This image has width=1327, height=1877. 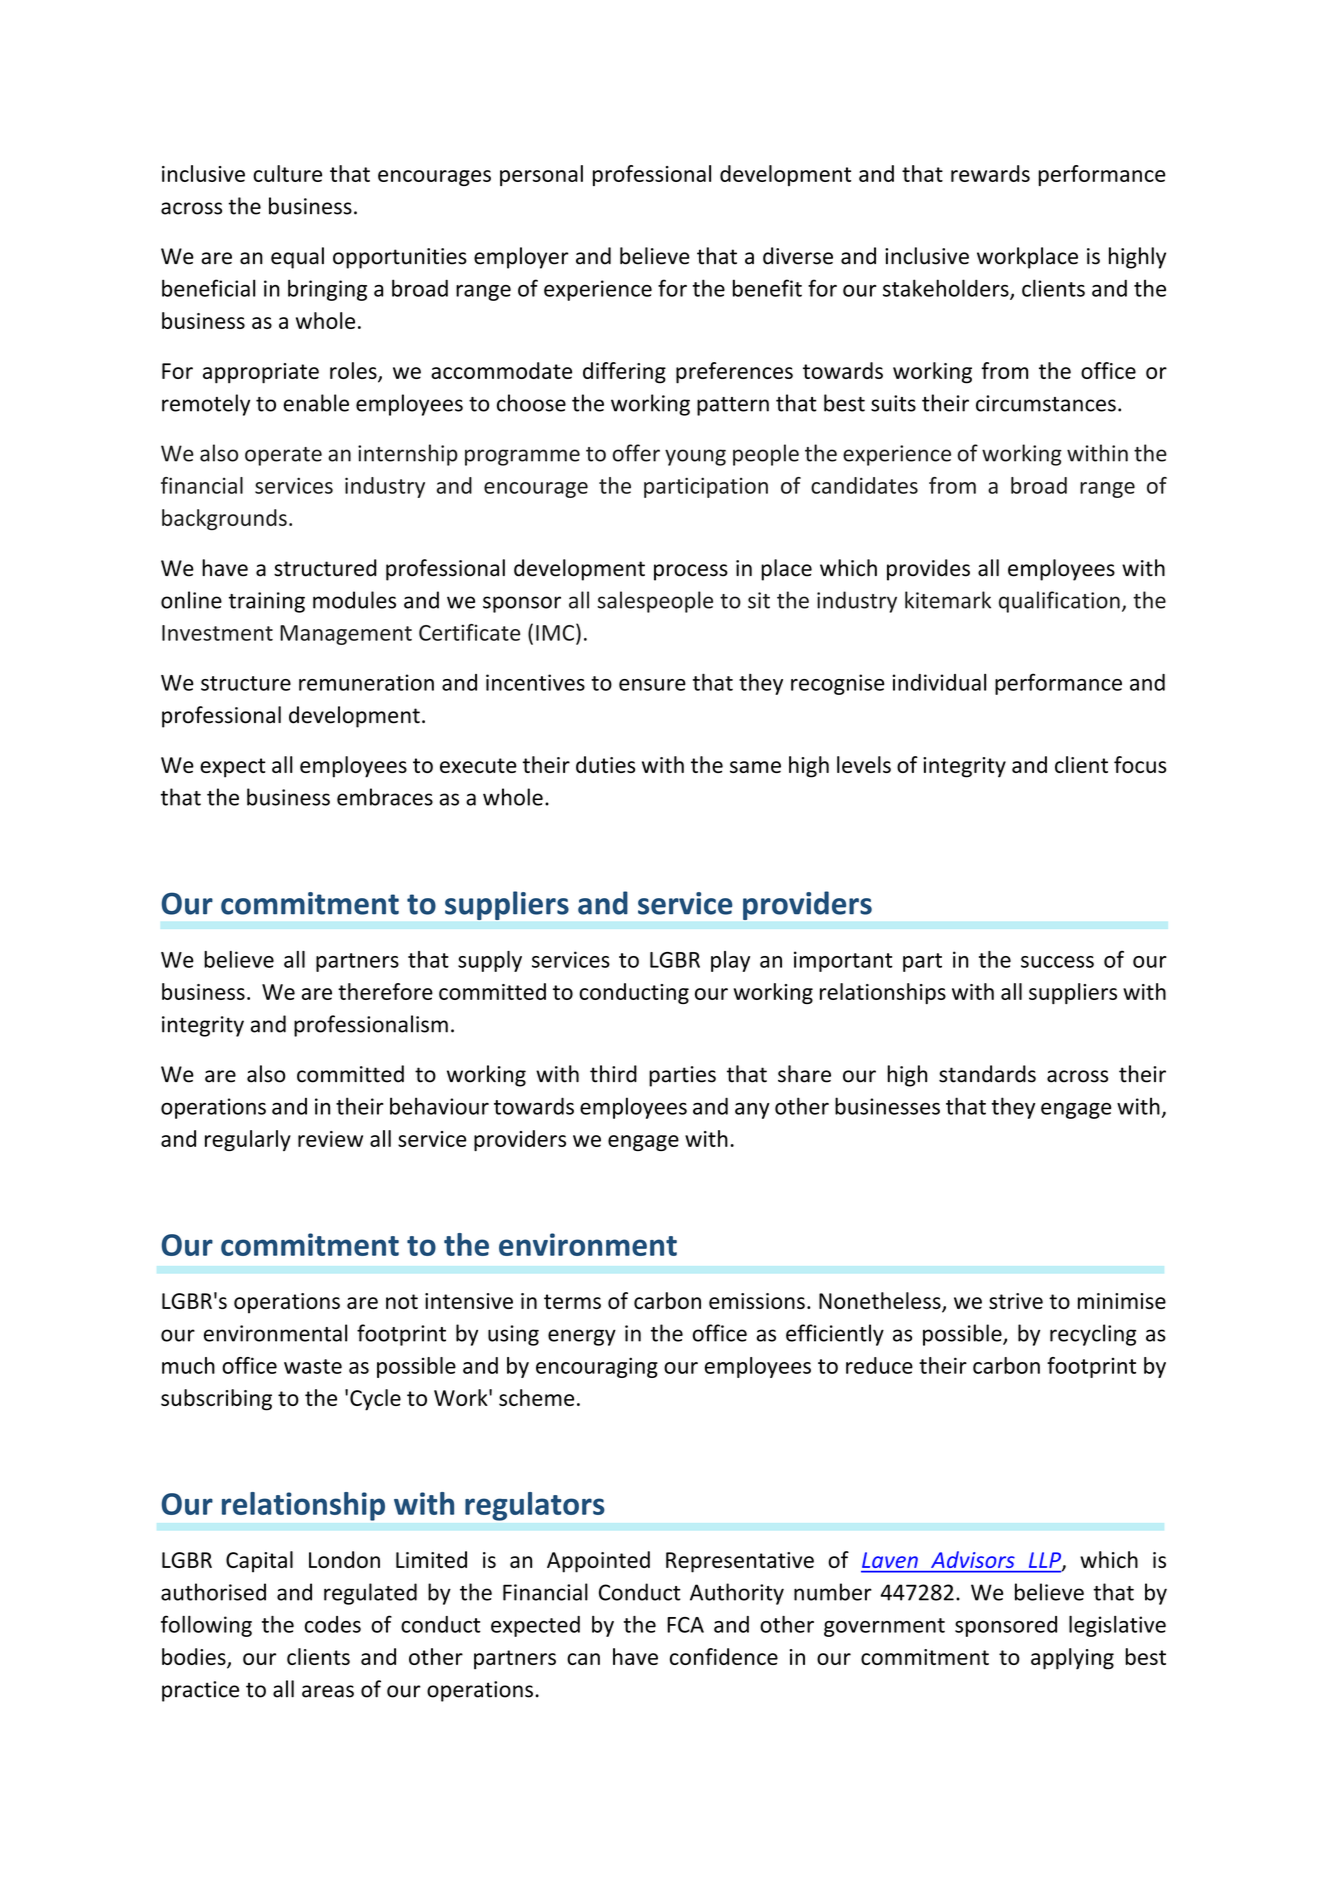 What do you see at coordinates (730, 961) in the image?
I see `play` at bounding box center [730, 961].
